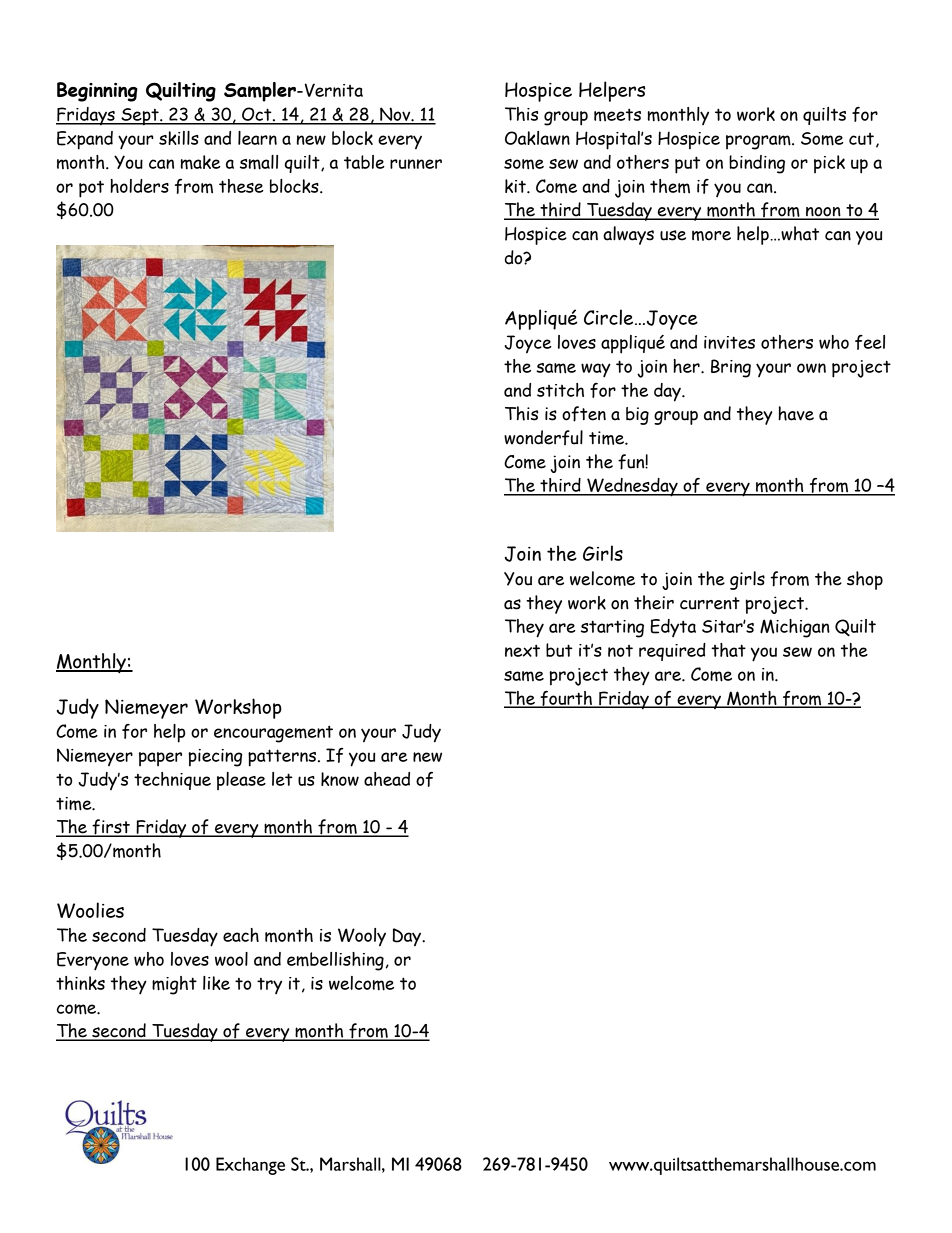 The width and height of the screenshot is (952, 1233). What do you see at coordinates (335, 961) in the screenshot?
I see `embellishing` at bounding box center [335, 961].
